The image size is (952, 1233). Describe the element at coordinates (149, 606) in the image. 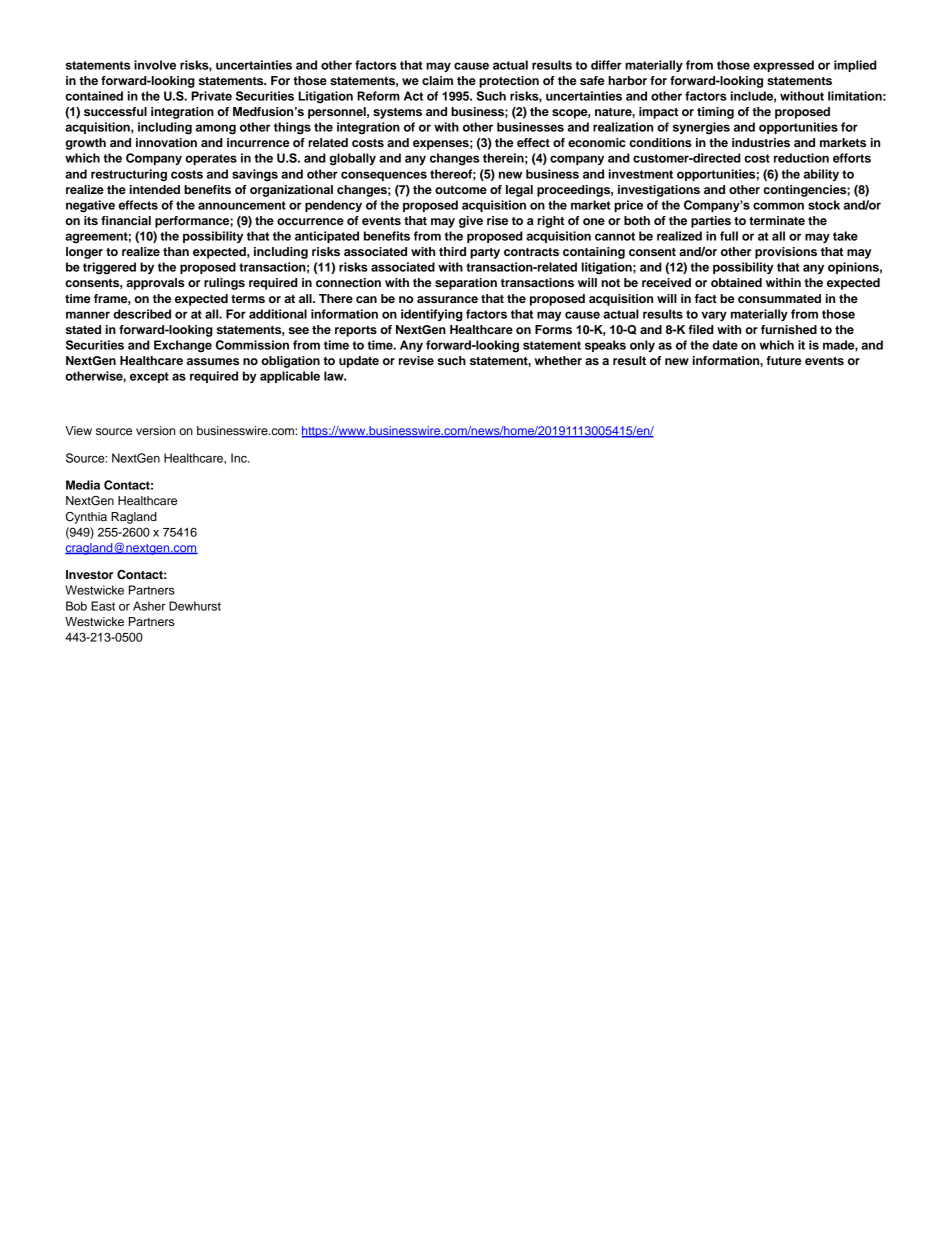

I see `Asher` at that location.
